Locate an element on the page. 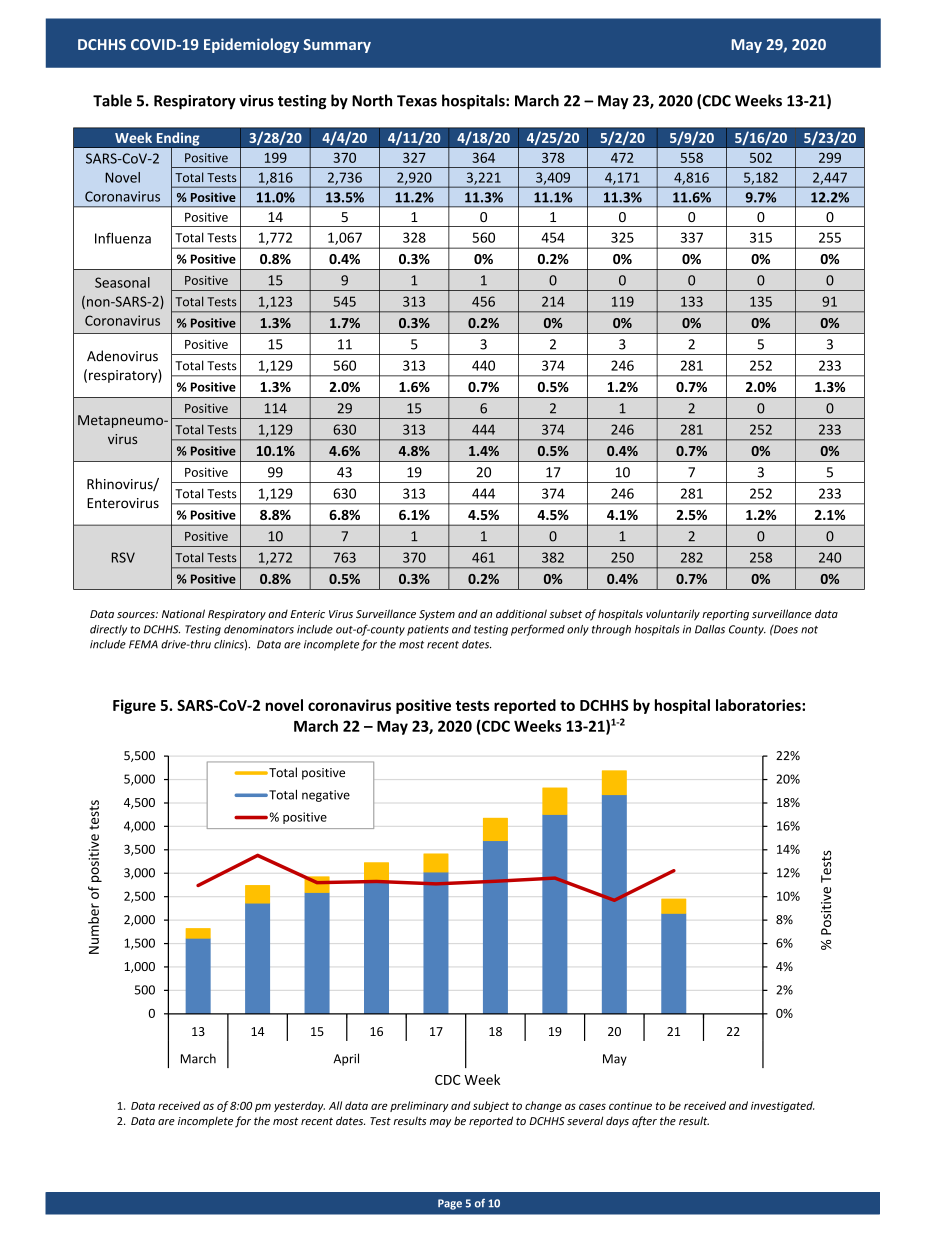 This document has height=1233, width=952. North is located at coordinates (372, 100).
